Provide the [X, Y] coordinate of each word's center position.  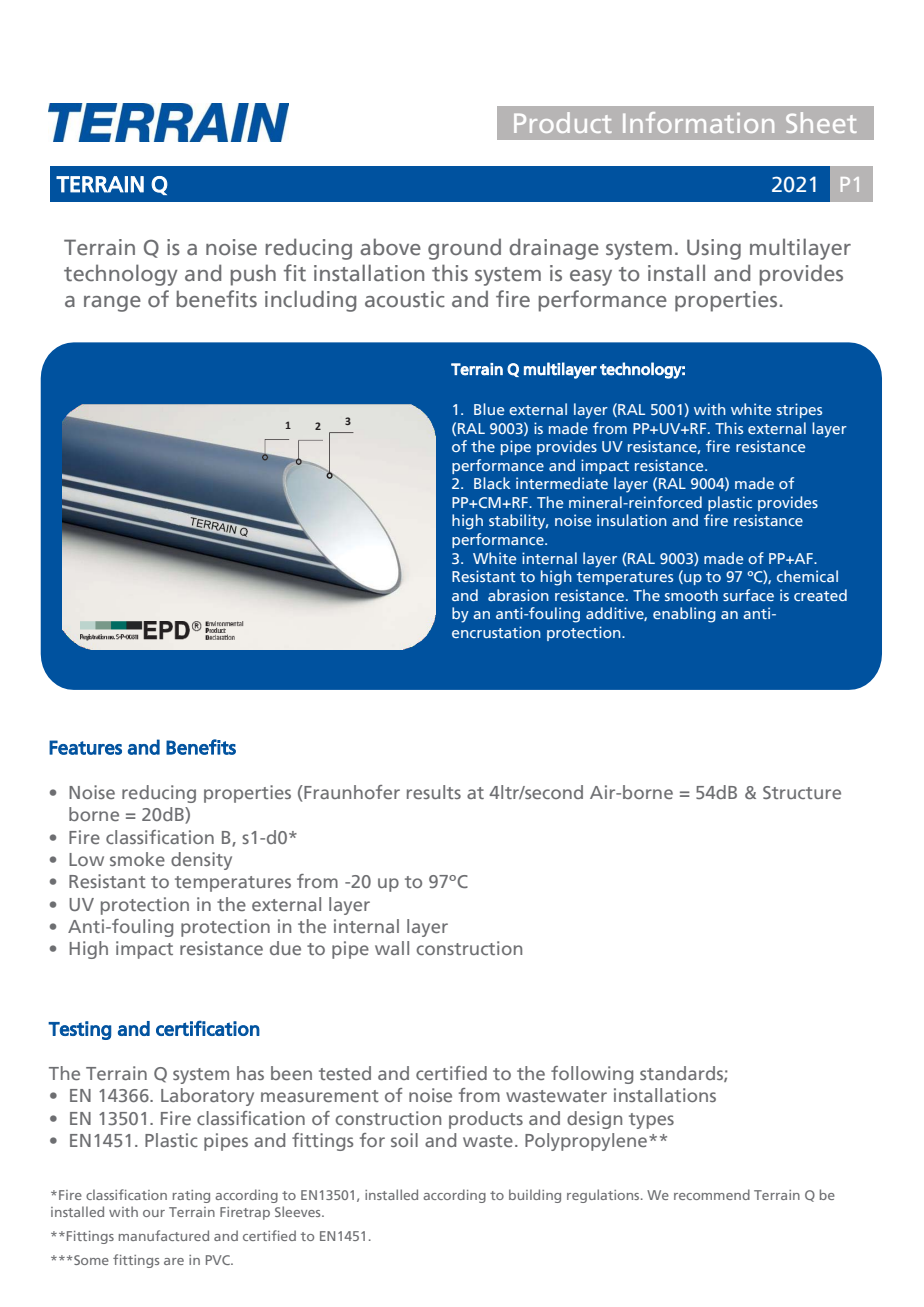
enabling [684, 615]
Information [698, 122]
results [434, 792]
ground [464, 249]
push [253, 275]
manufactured [164, 1235]
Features [85, 747]
